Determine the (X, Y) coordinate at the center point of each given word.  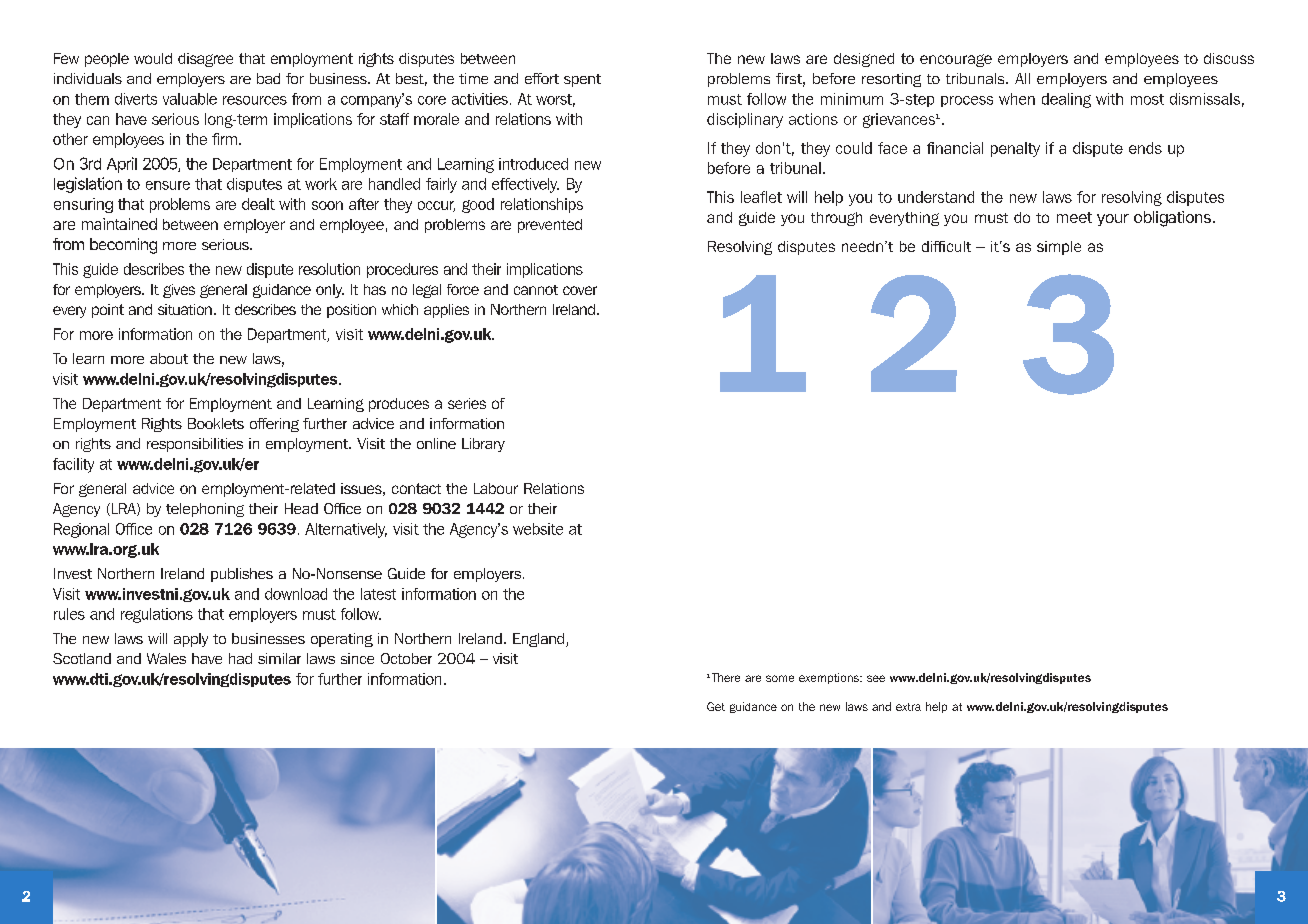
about (169, 358)
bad (268, 78)
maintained (119, 224)
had (240, 658)
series (467, 403)
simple (1059, 248)
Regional (81, 530)
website (538, 529)
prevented (550, 226)
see (876, 678)
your (1113, 220)
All (1022, 78)
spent (582, 80)
